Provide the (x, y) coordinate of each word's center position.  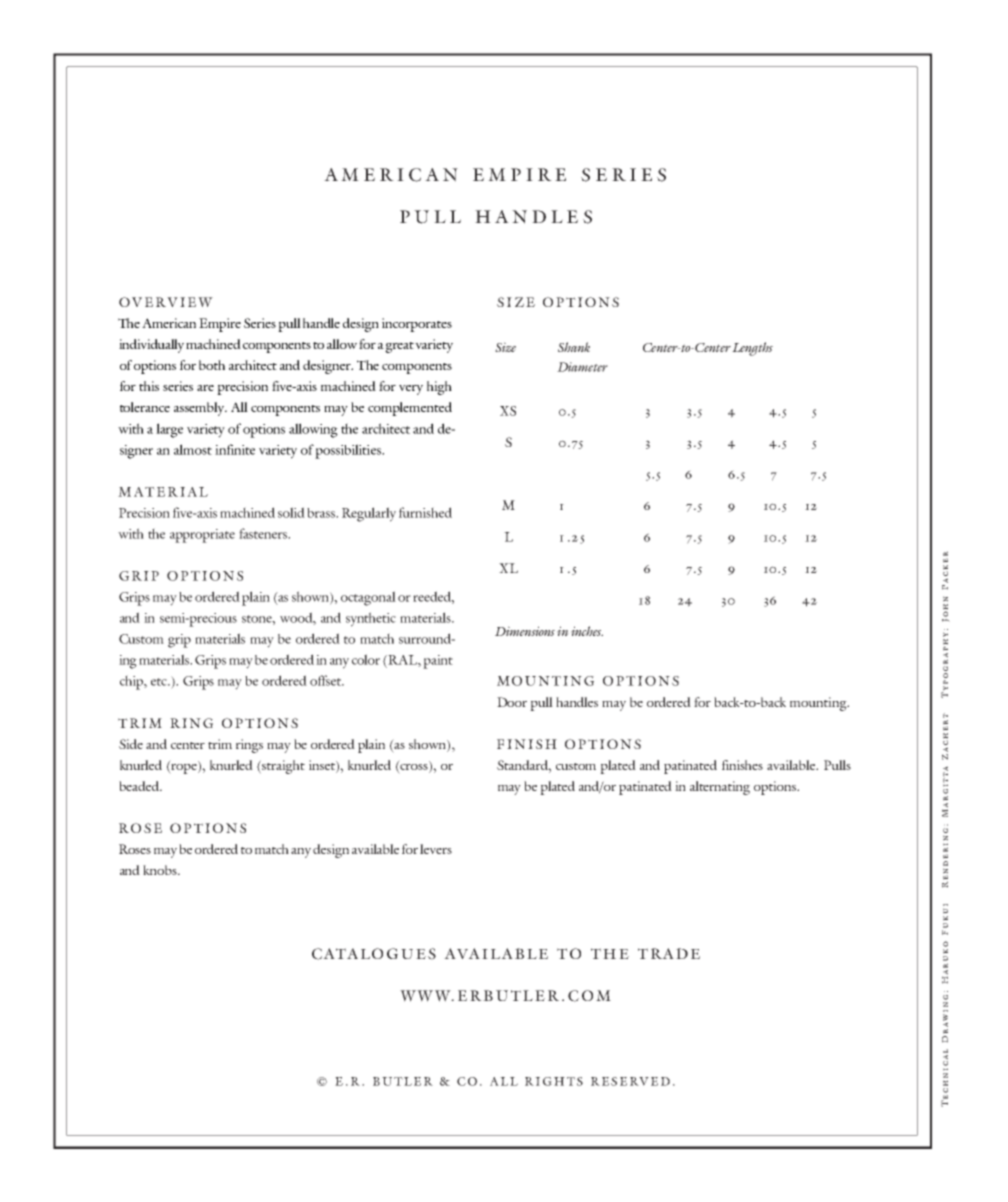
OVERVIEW (166, 302)
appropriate (202, 536)
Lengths (752, 349)
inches (587, 631)
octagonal (368, 598)
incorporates (417, 325)
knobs (161, 870)
